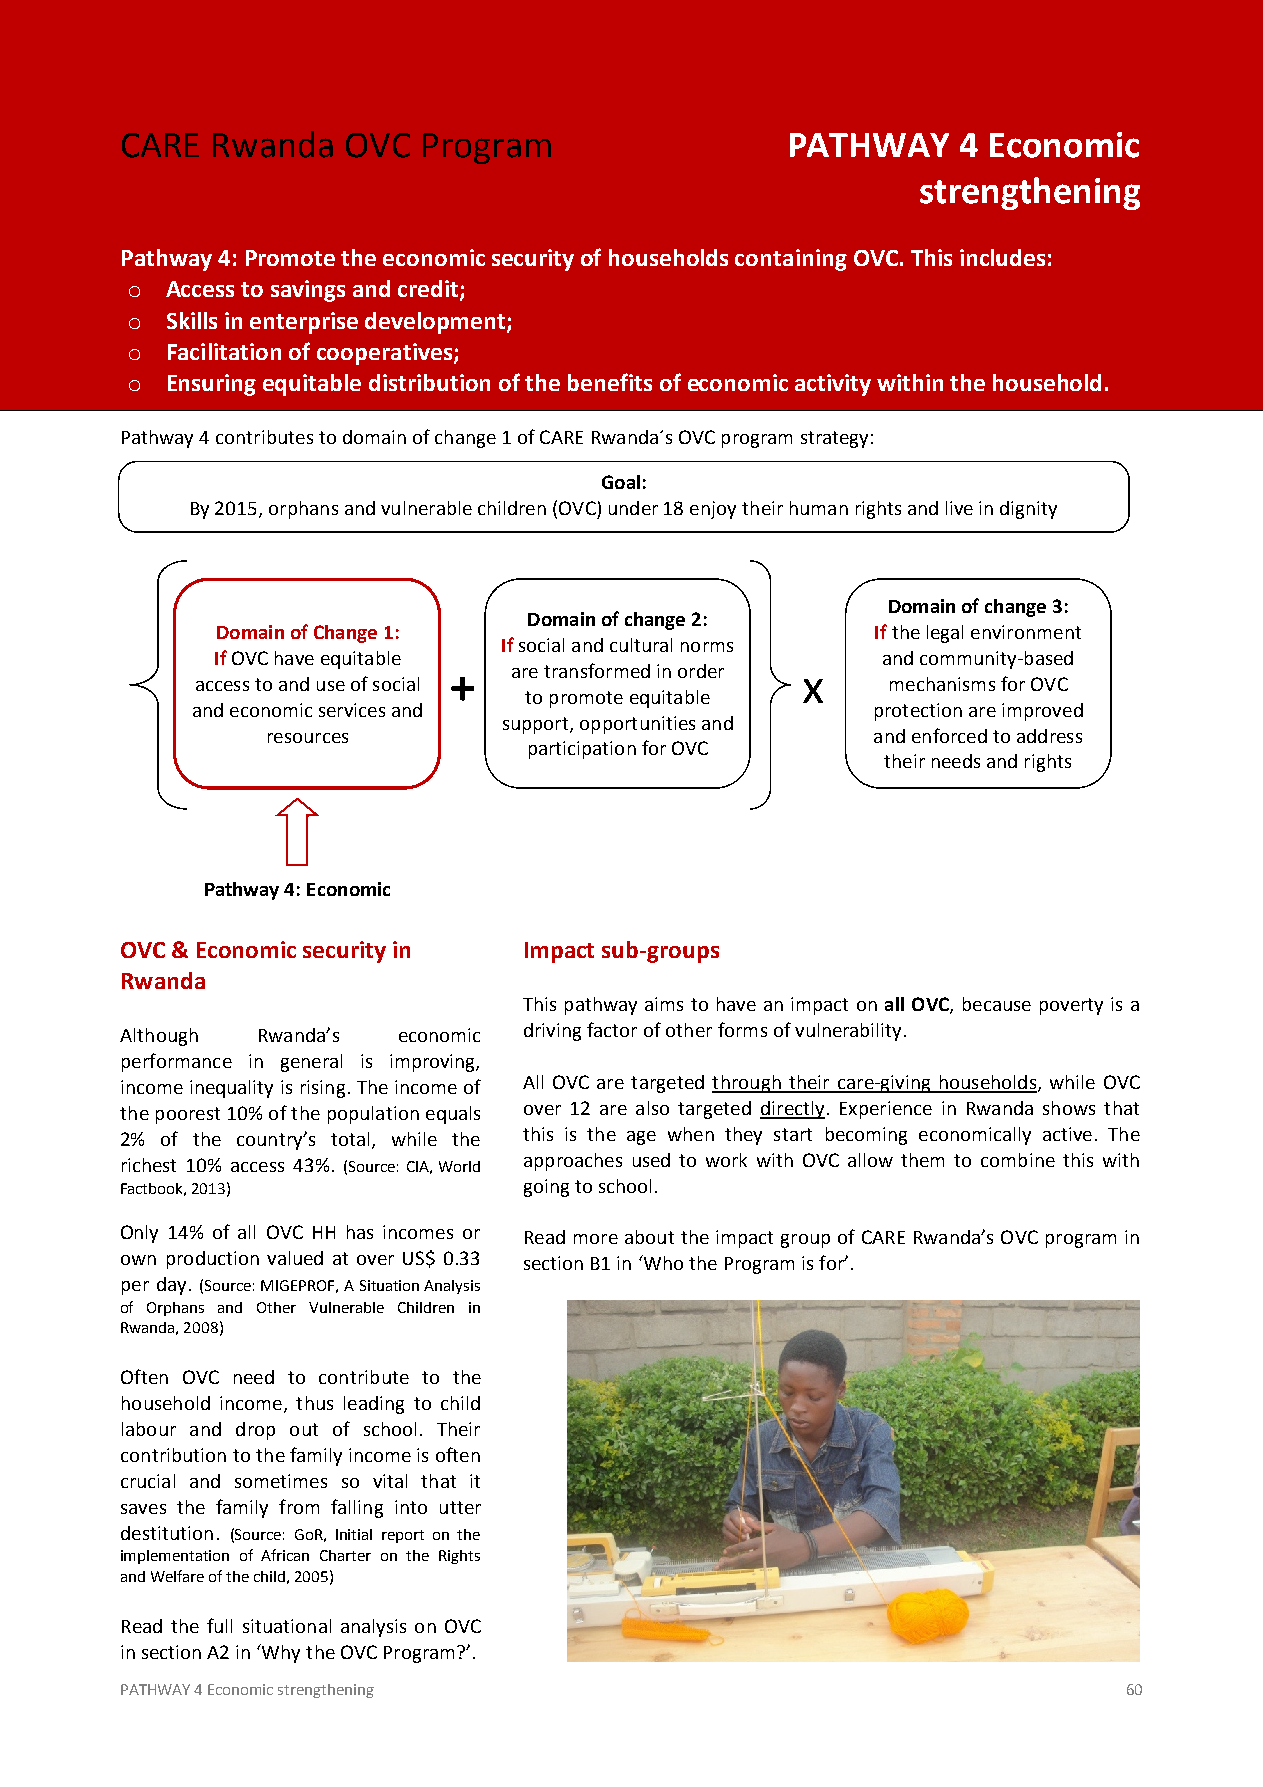 The height and width of the image is (1787, 1263). What do you see at coordinates (573, 1162) in the image?
I see `approaches` at bounding box center [573, 1162].
